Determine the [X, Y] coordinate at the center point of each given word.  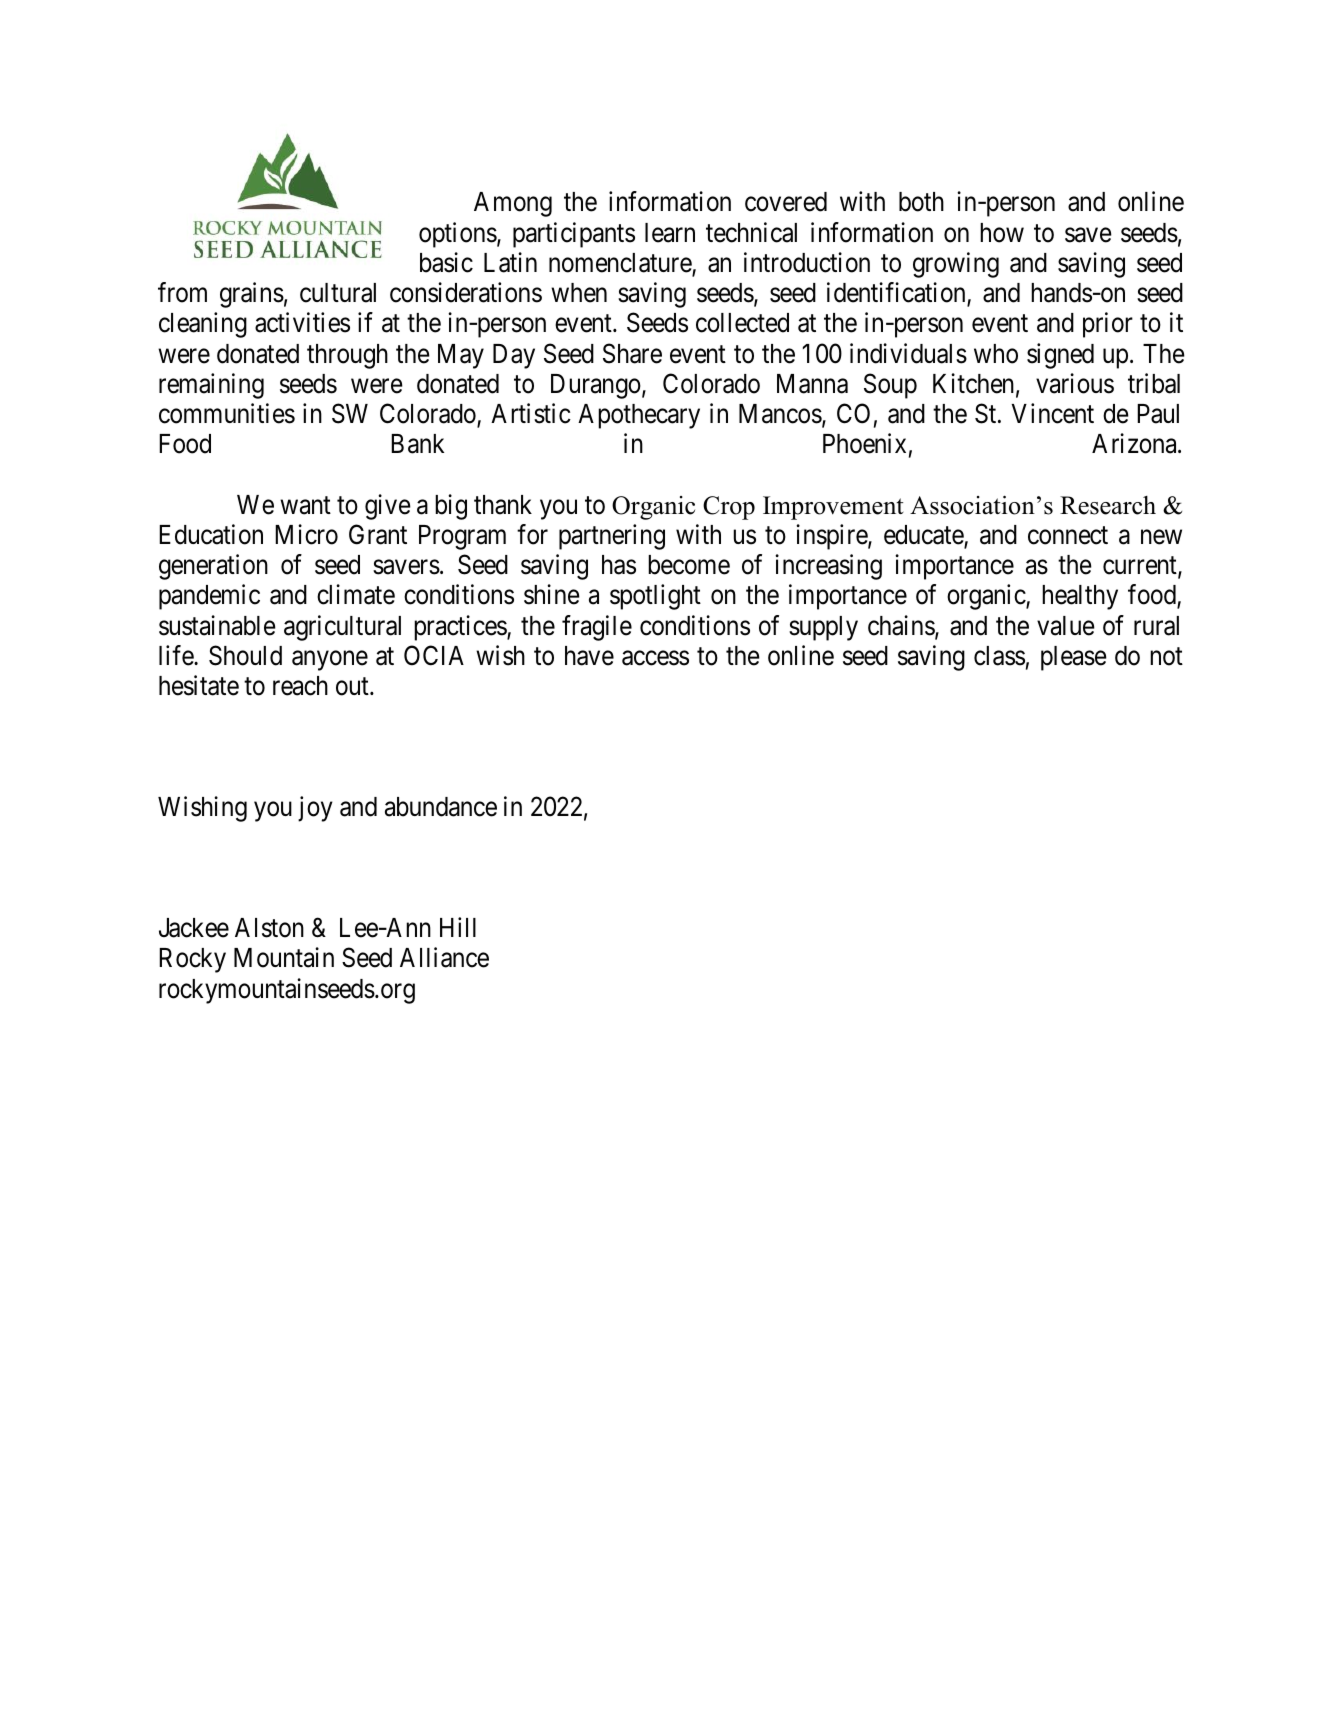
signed [1060, 356]
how [1002, 233]
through [347, 356]
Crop [729, 508]
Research [1108, 505]
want [305, 506]
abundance [441, 807]
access [655, 658]
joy [315, 809]
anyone [330, 661]
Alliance [444, 957]
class [999, 656]
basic [446, 262]
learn [670, 233]
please [1074, 658]
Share [632, 353]
